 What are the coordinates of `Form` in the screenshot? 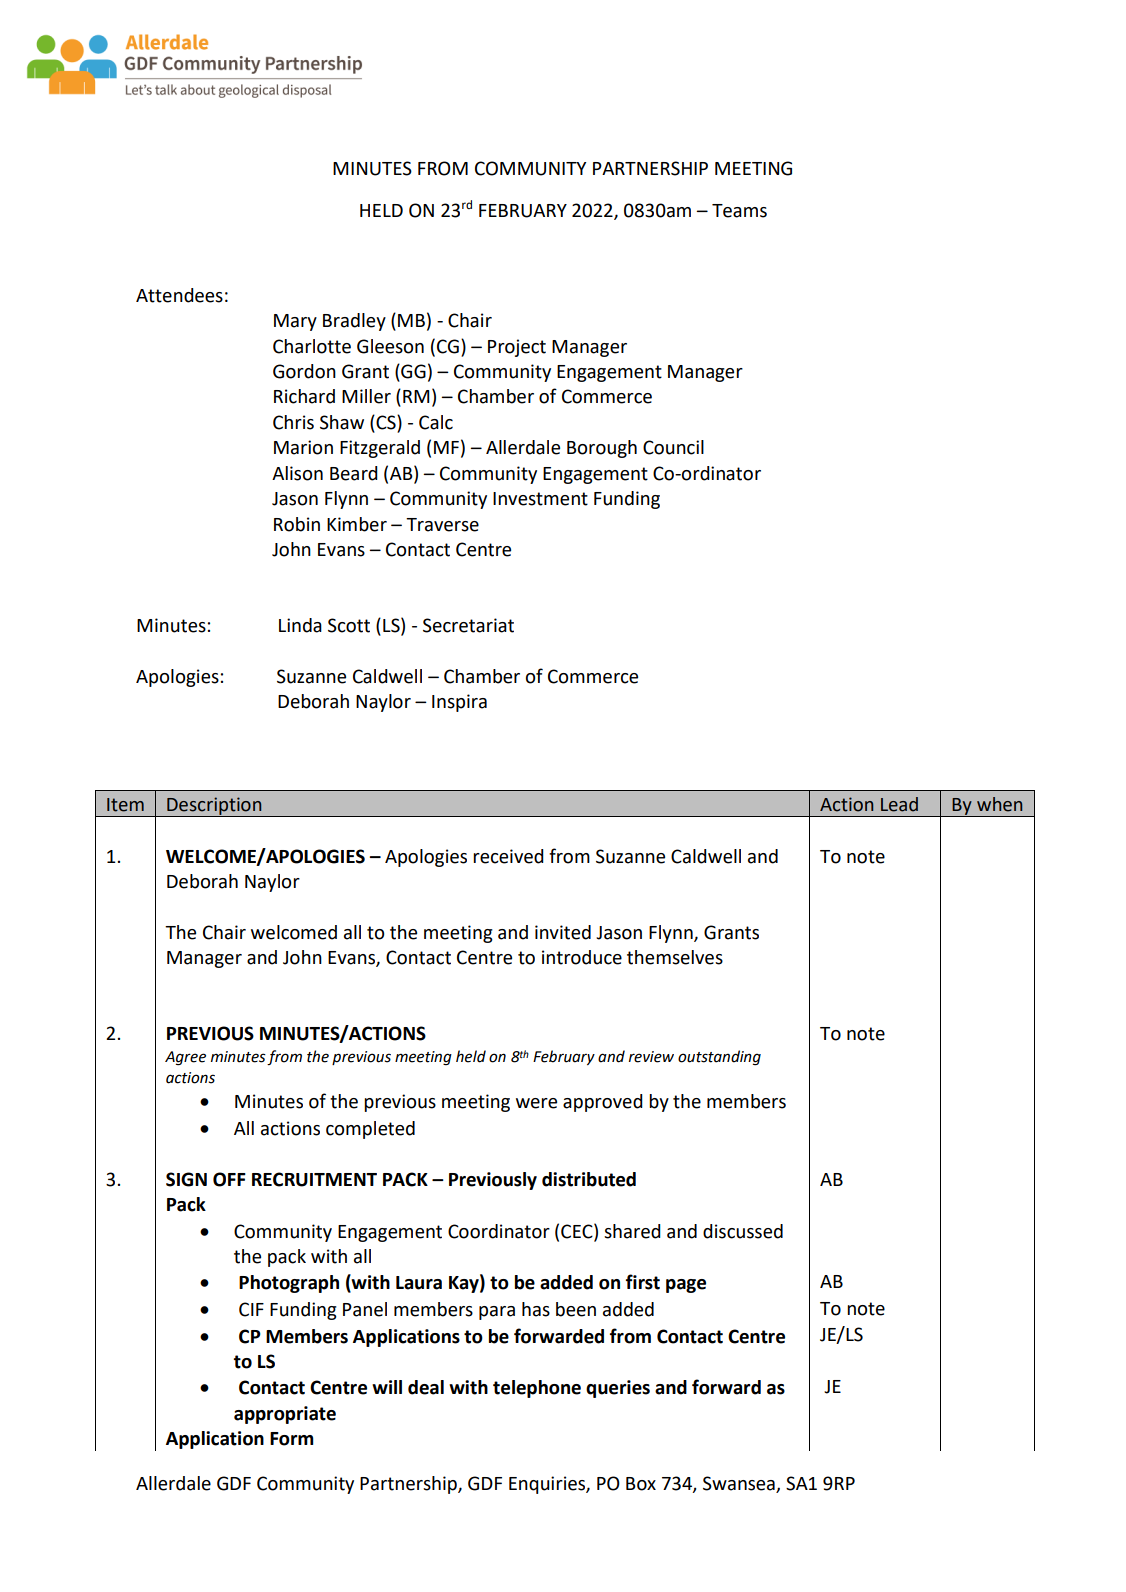 It's located at (292, 1439).
